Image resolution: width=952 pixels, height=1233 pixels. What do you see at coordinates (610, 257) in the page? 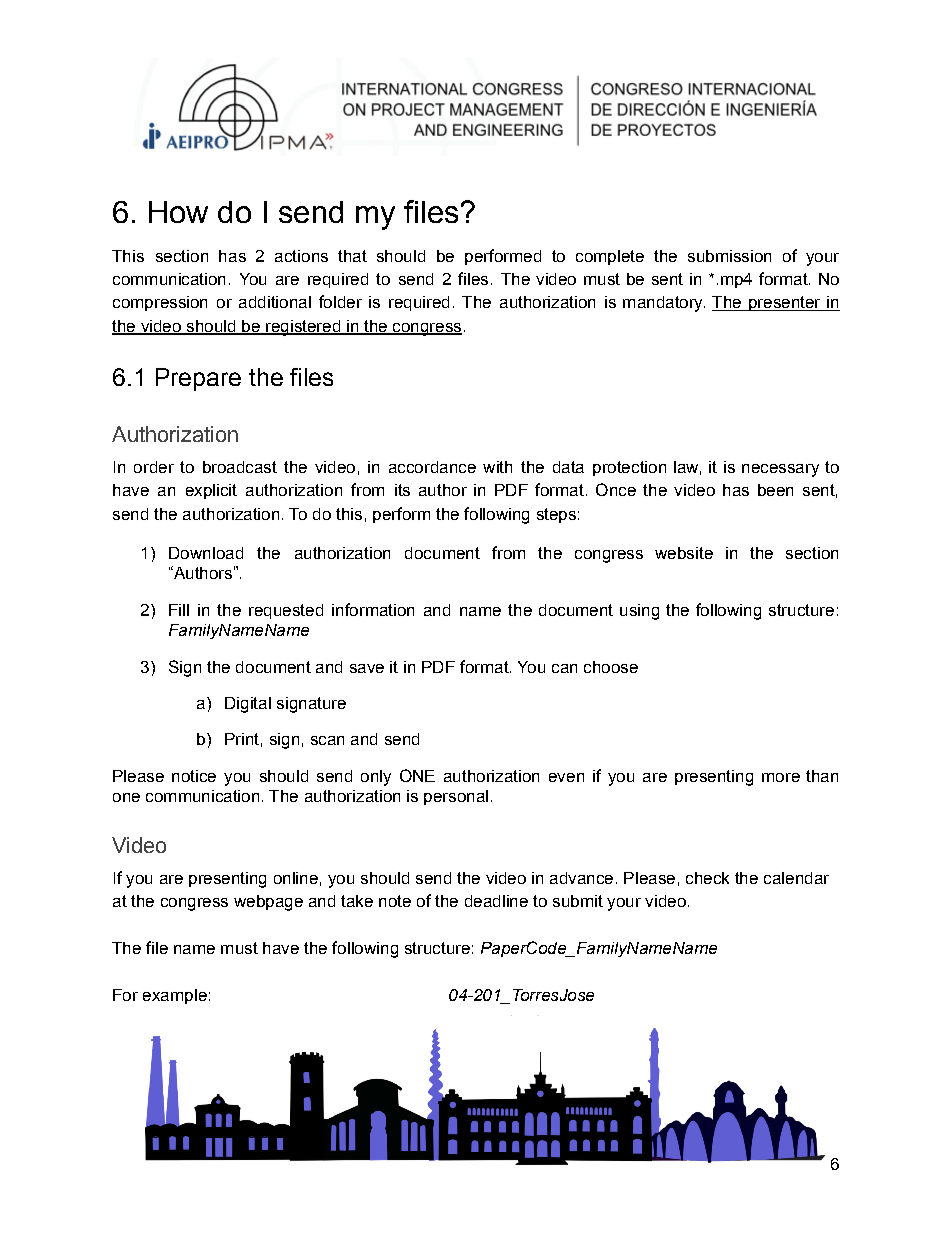
I see `complete` at bounding box center [610, 257].
